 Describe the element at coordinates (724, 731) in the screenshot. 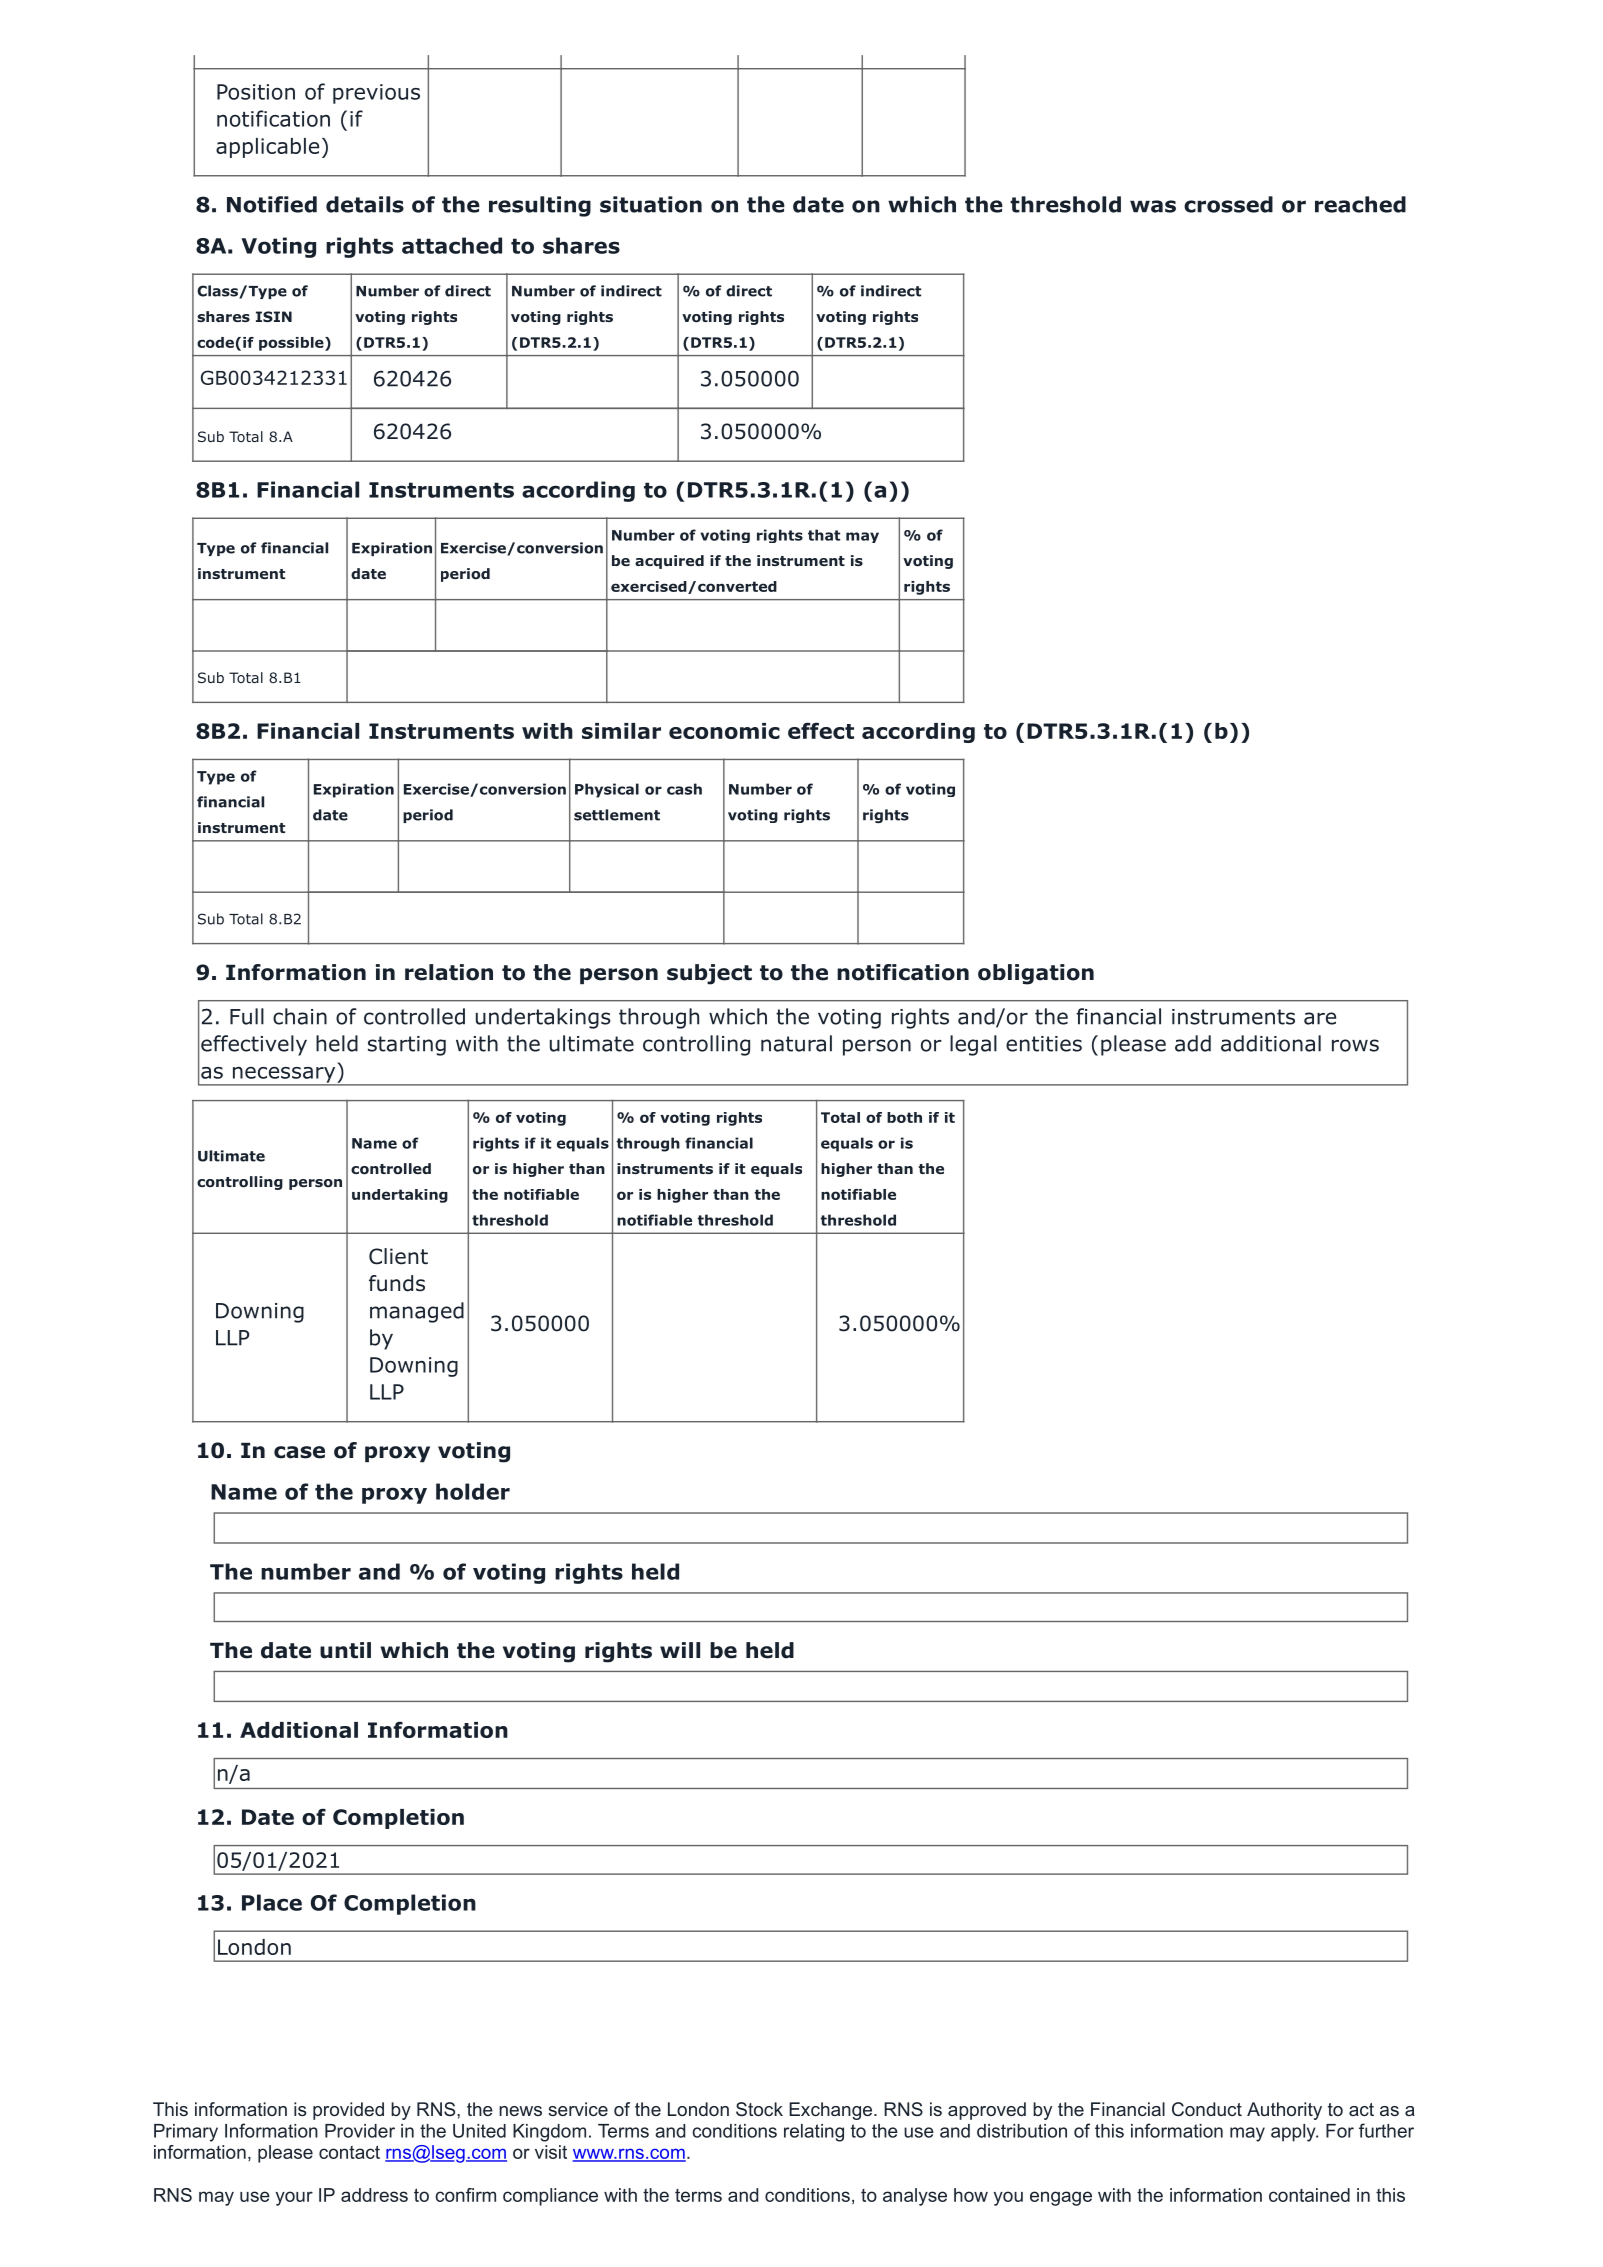

I see `economic` at that location.
